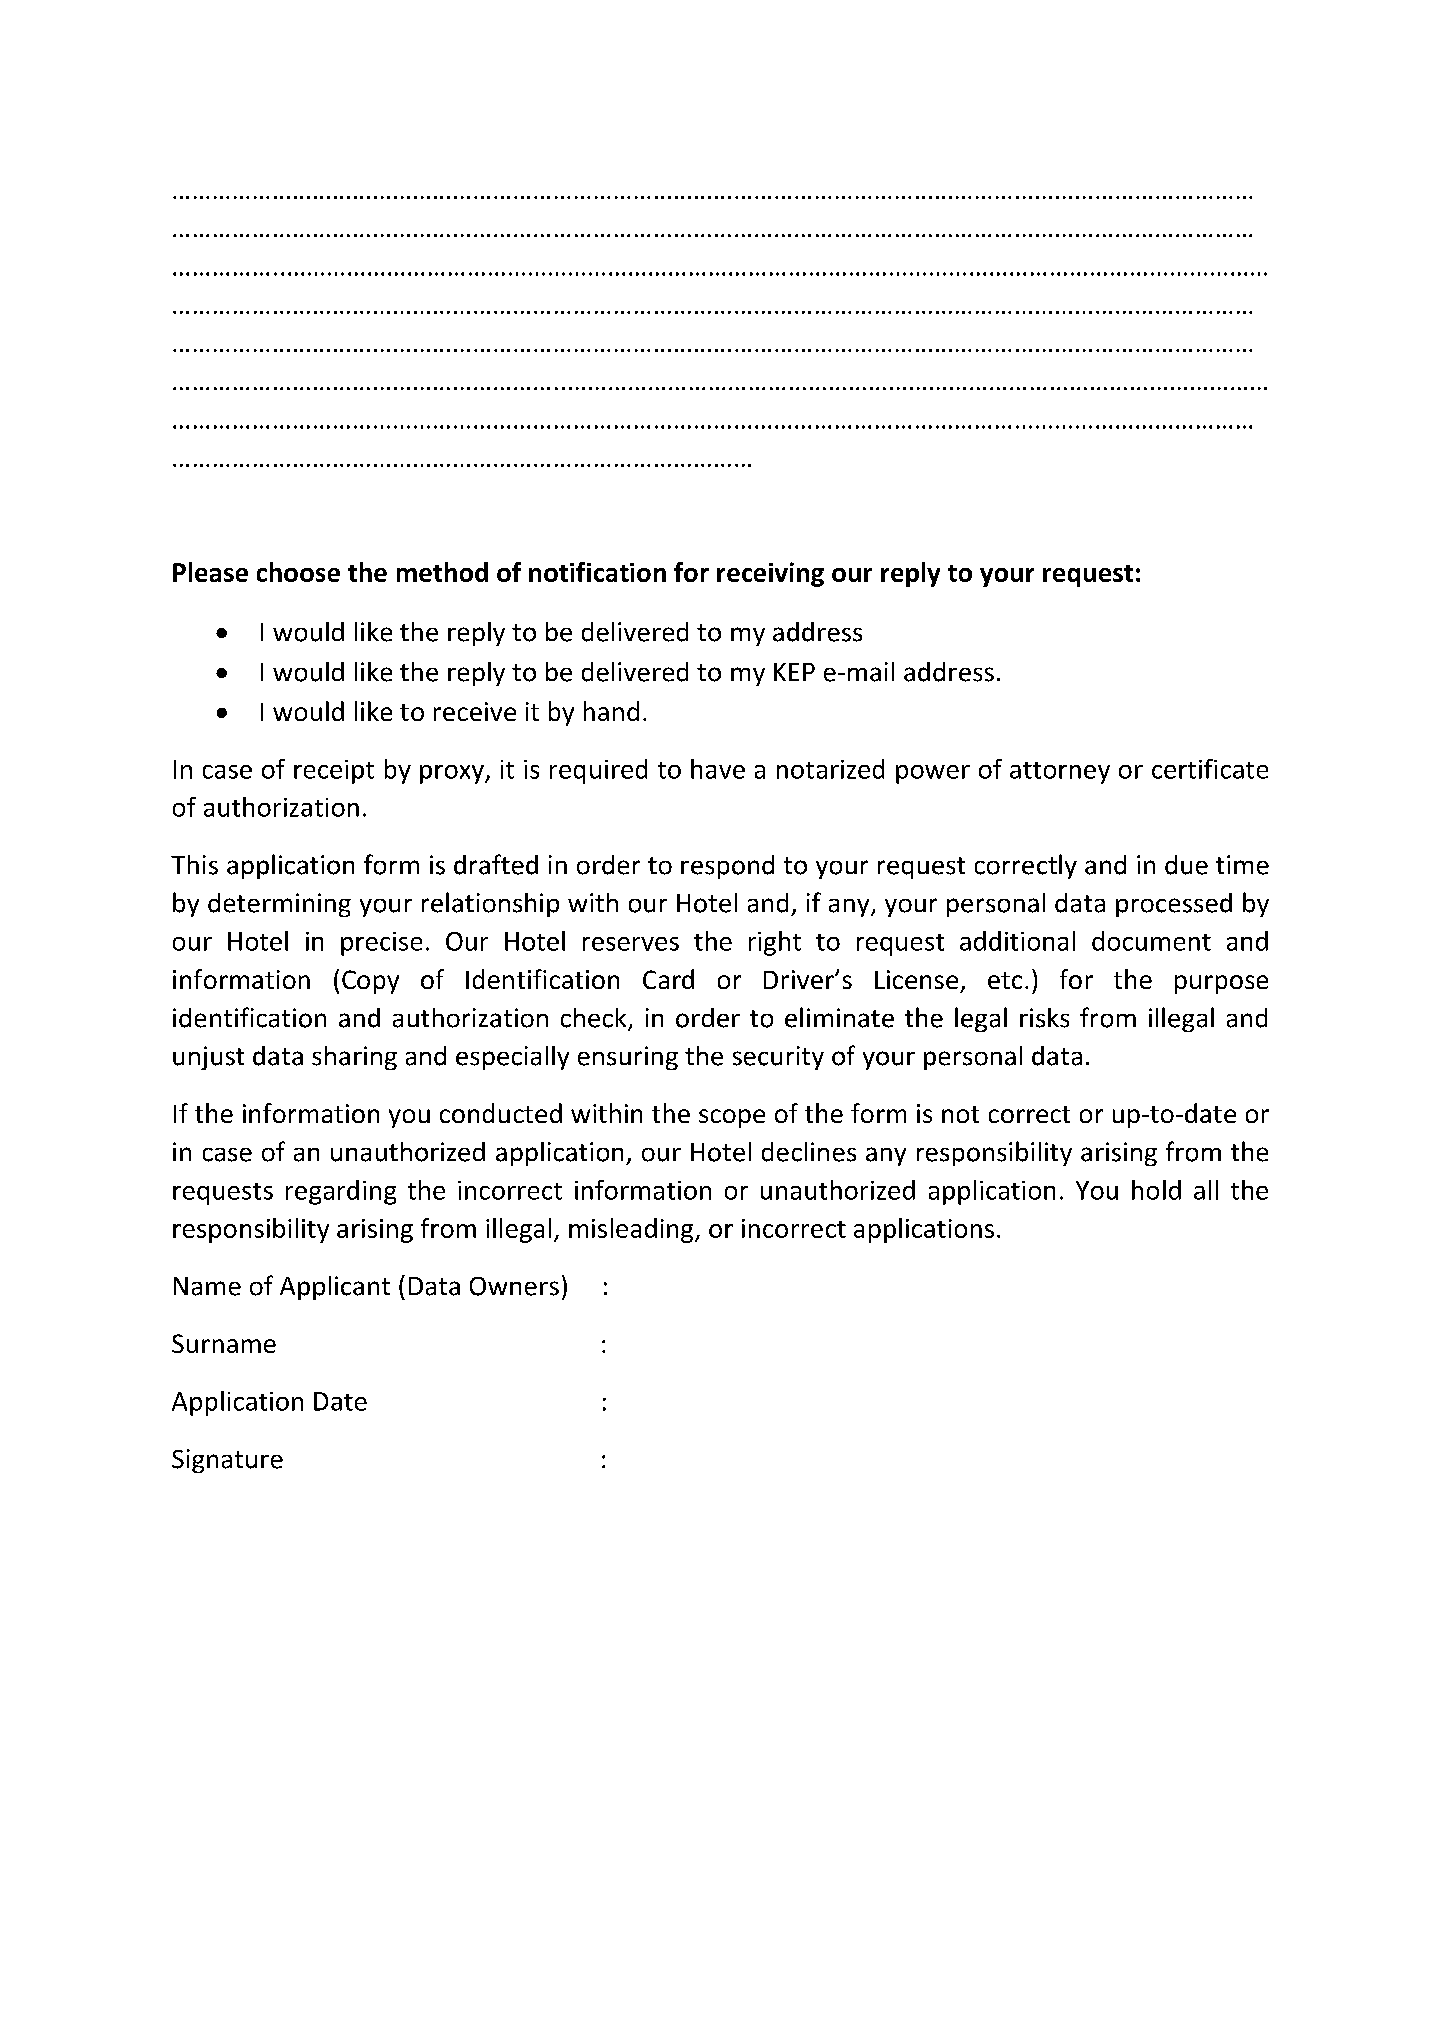 The image size is (1441, 2037). Describe the element at coordinates (1156, 1190) in the screenshot. I see `hold` at that location.
